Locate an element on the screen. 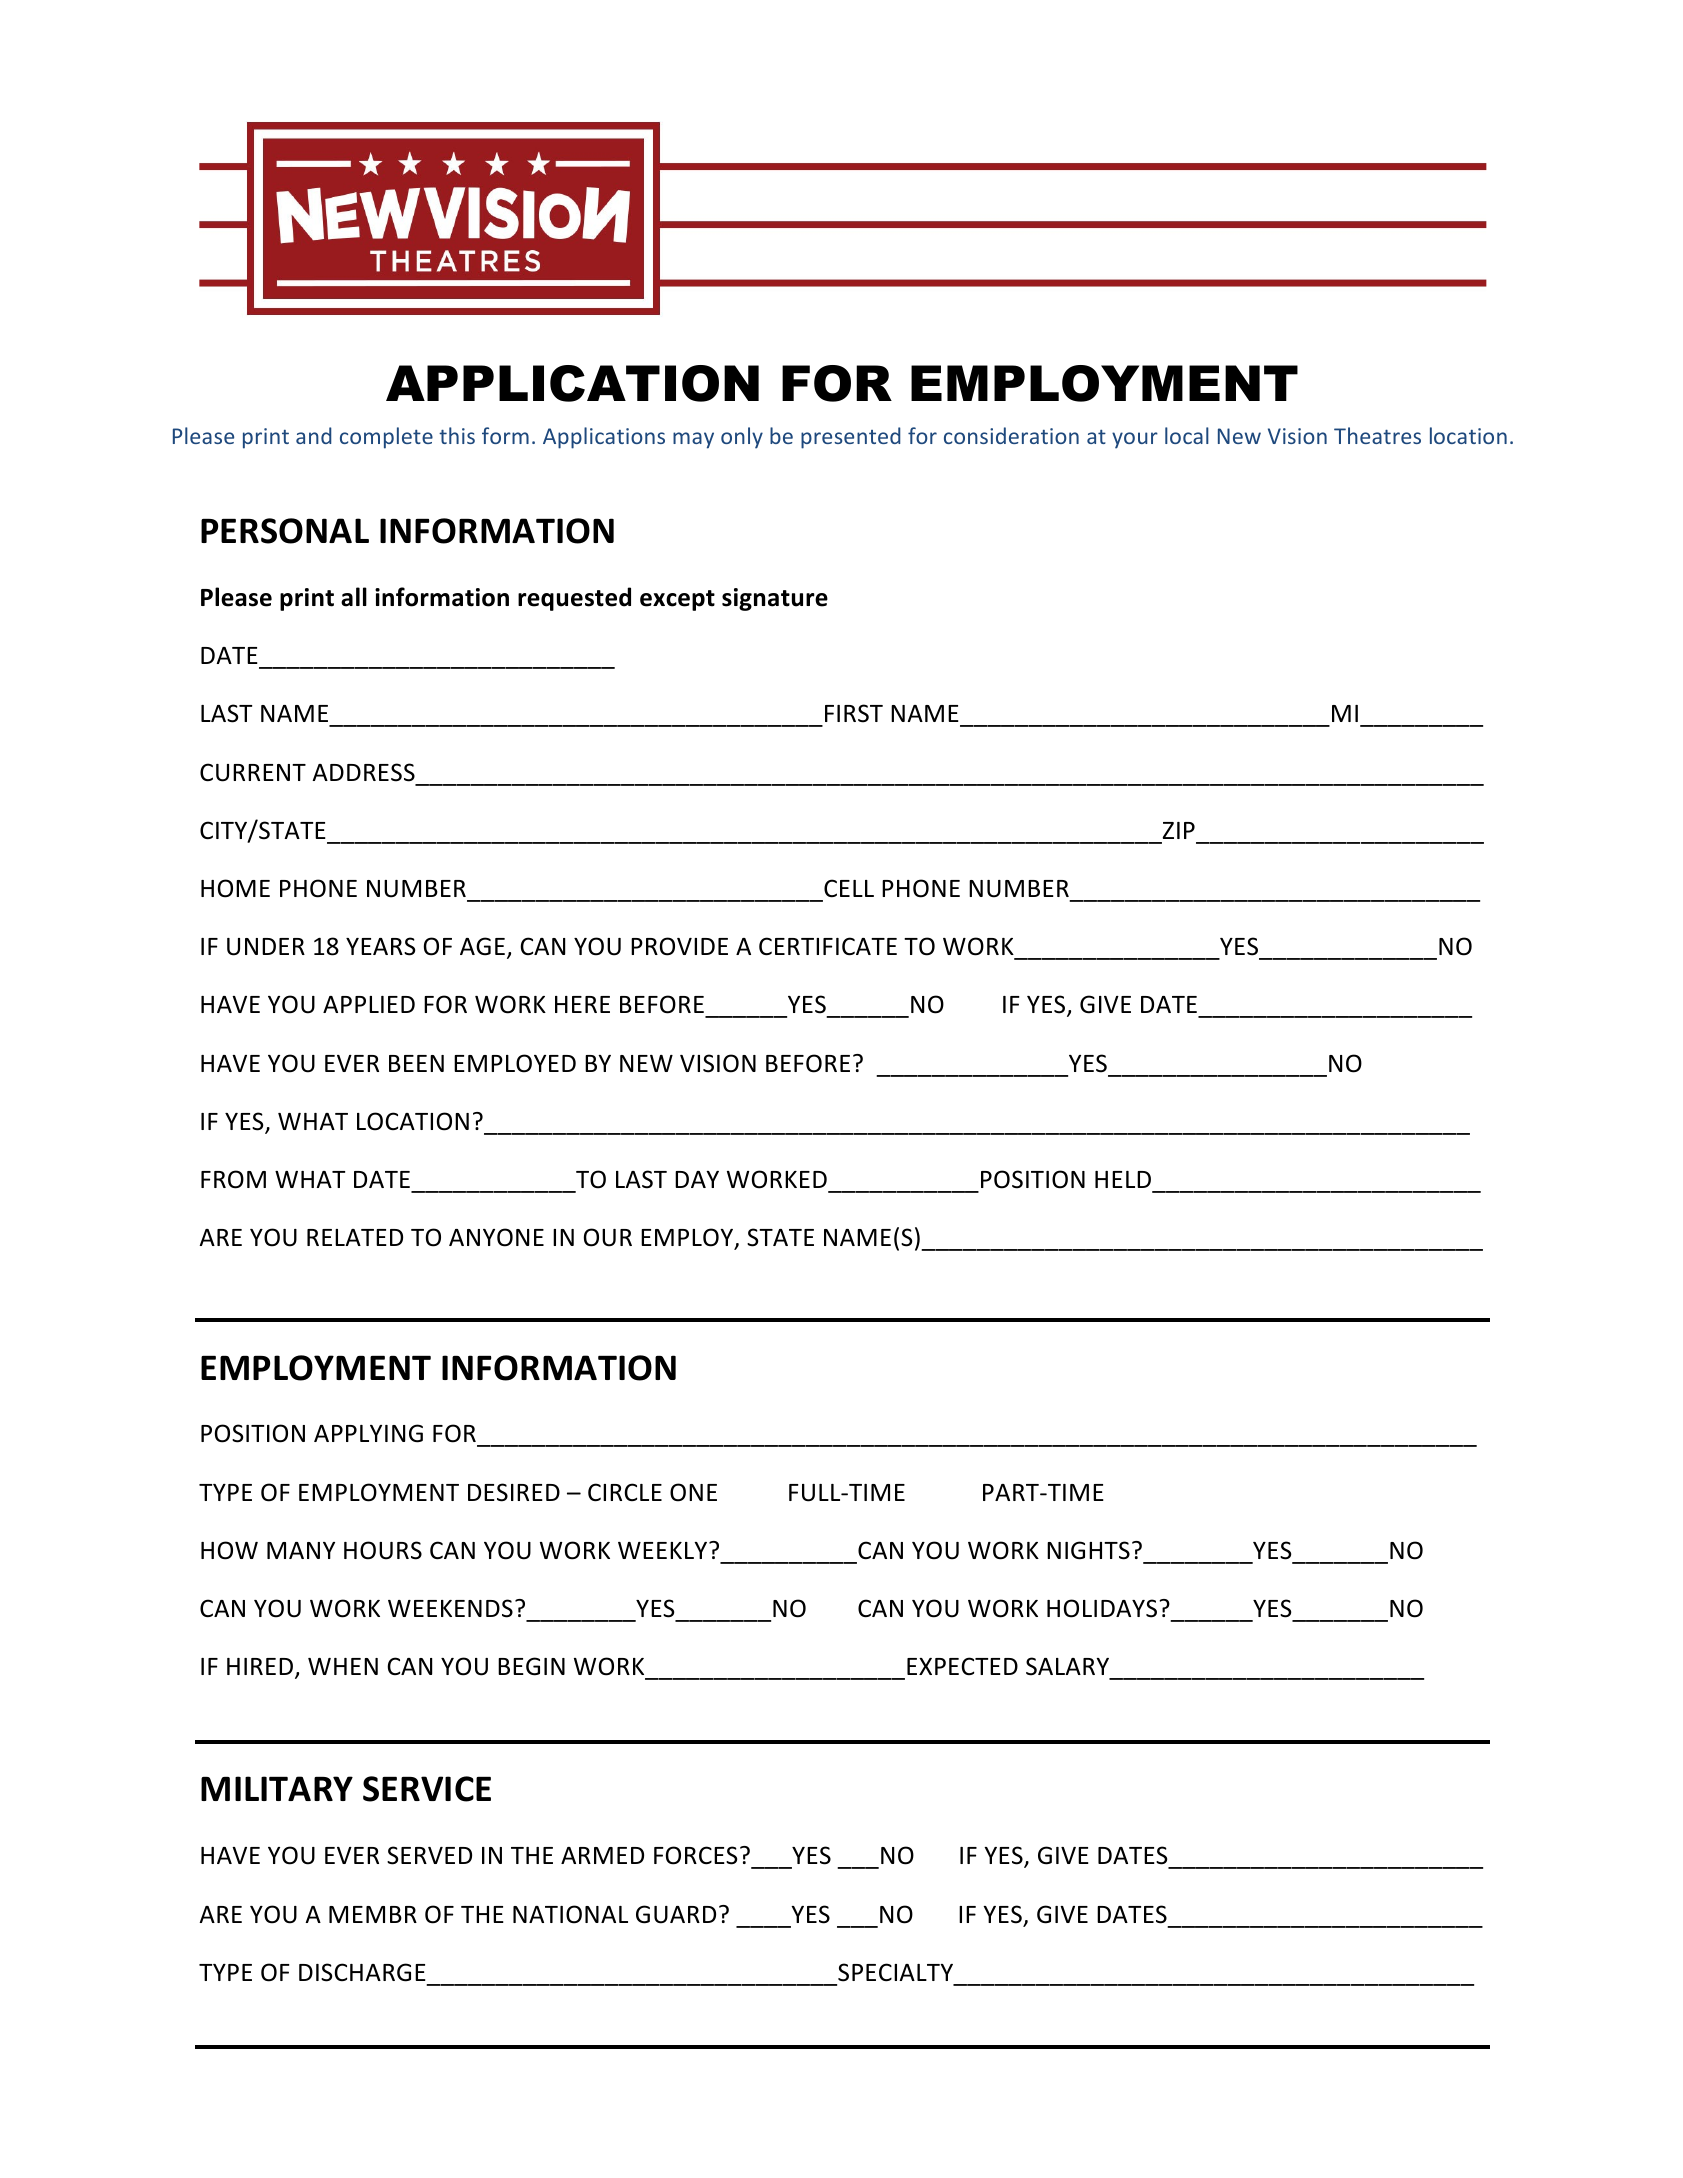 This screenshot has width=1683, height=2178. complete is located at coordinates (386, 438).
